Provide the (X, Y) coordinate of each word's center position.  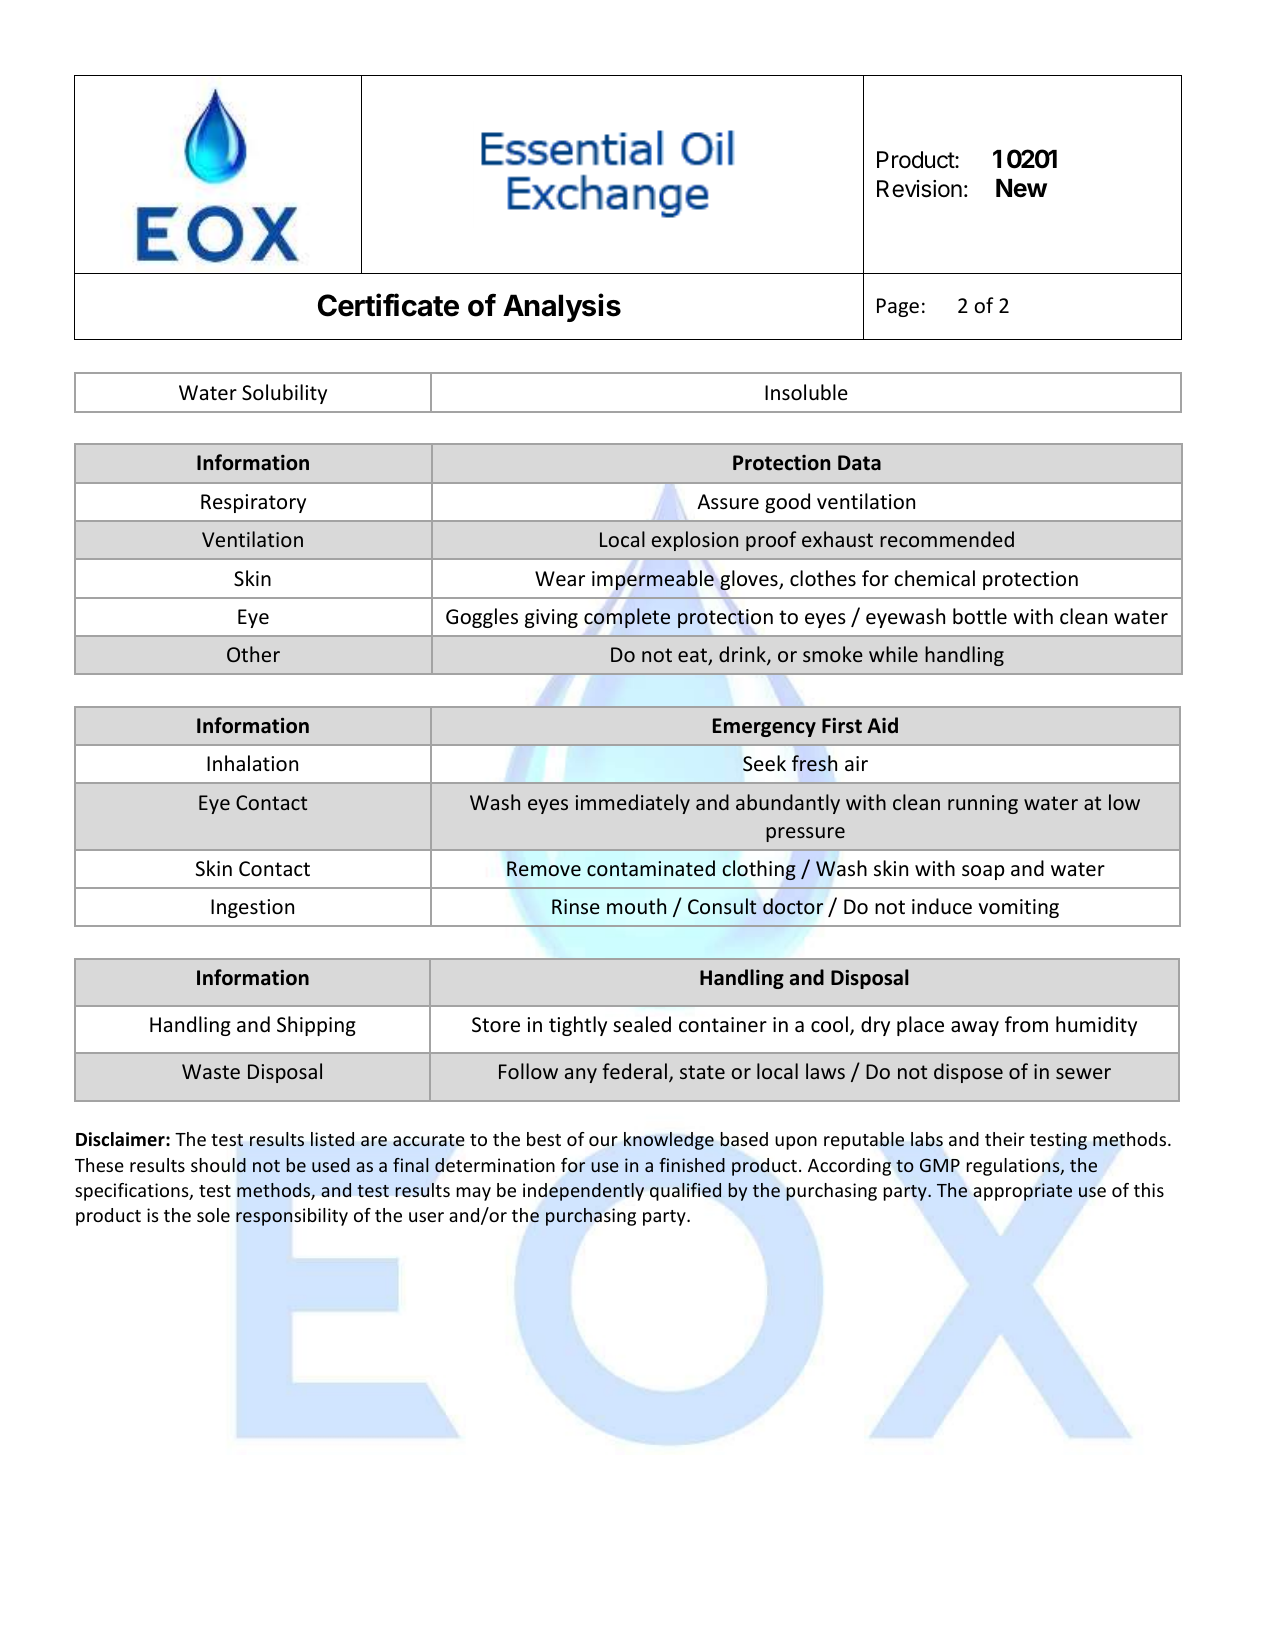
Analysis (562, 307)
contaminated (651, 868)
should (218, 1165)
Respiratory (253, 503)
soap (983, 872)
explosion (695, 541)
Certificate (388, 305)
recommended (947, 539)
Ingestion (252, 908)
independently (583, 1192)
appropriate (1022, 1192)
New (1021, 188)
